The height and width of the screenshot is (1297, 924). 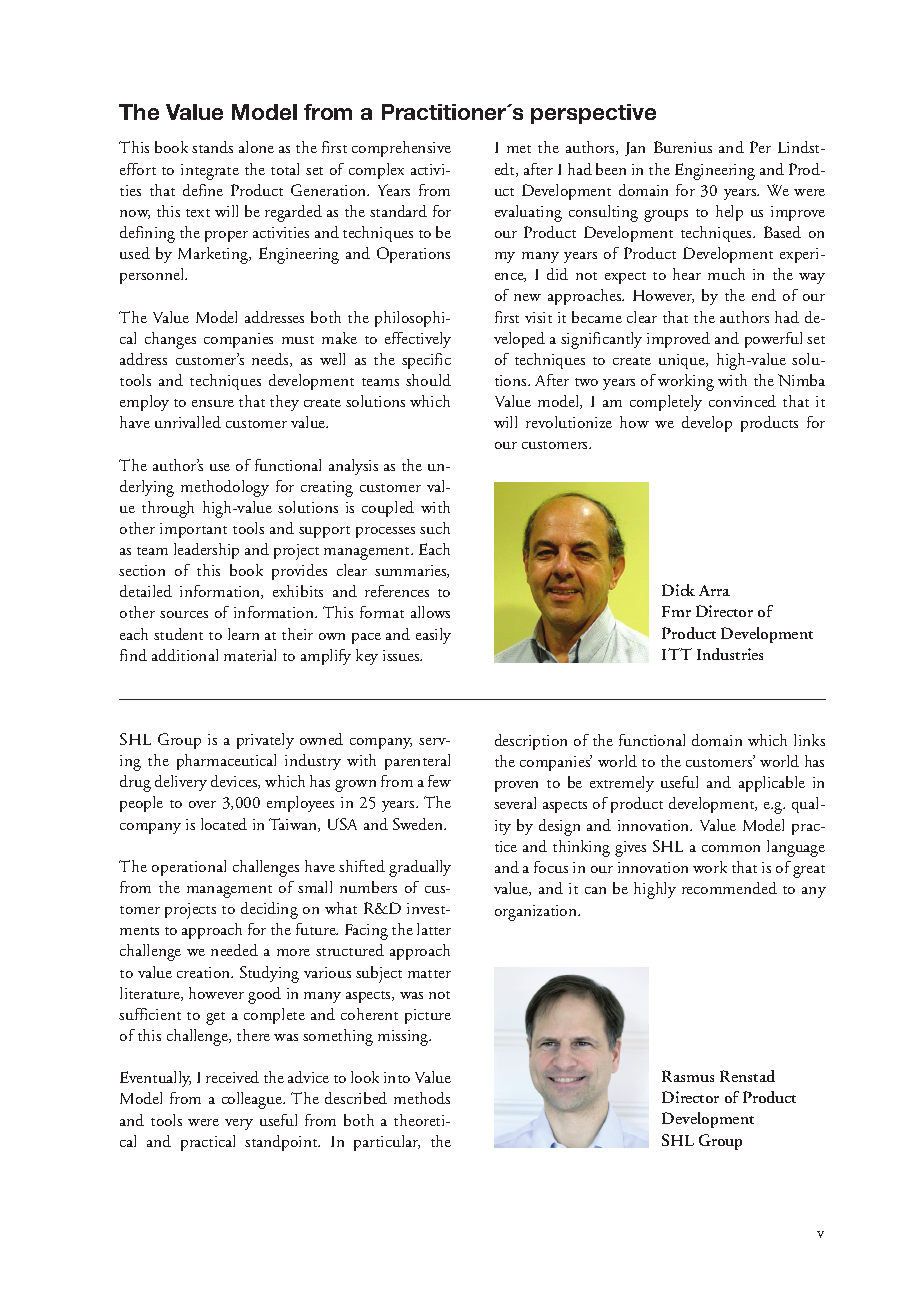 I want to click on gradually, so click(x=420, y=868).
